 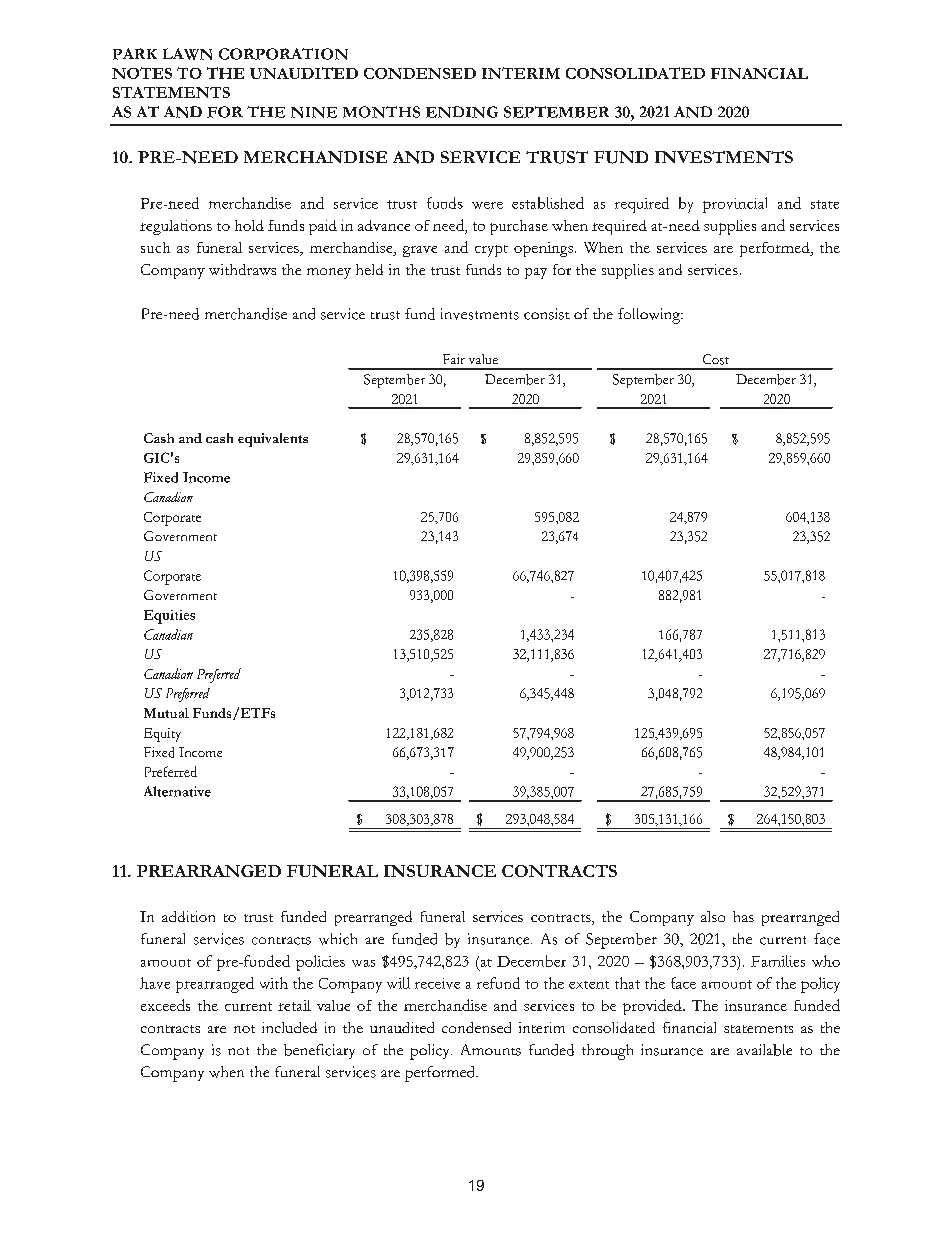 What do you see at coordinates (713, 916) in the screenshot?
I see `also` at bounding box center [713, 916].
